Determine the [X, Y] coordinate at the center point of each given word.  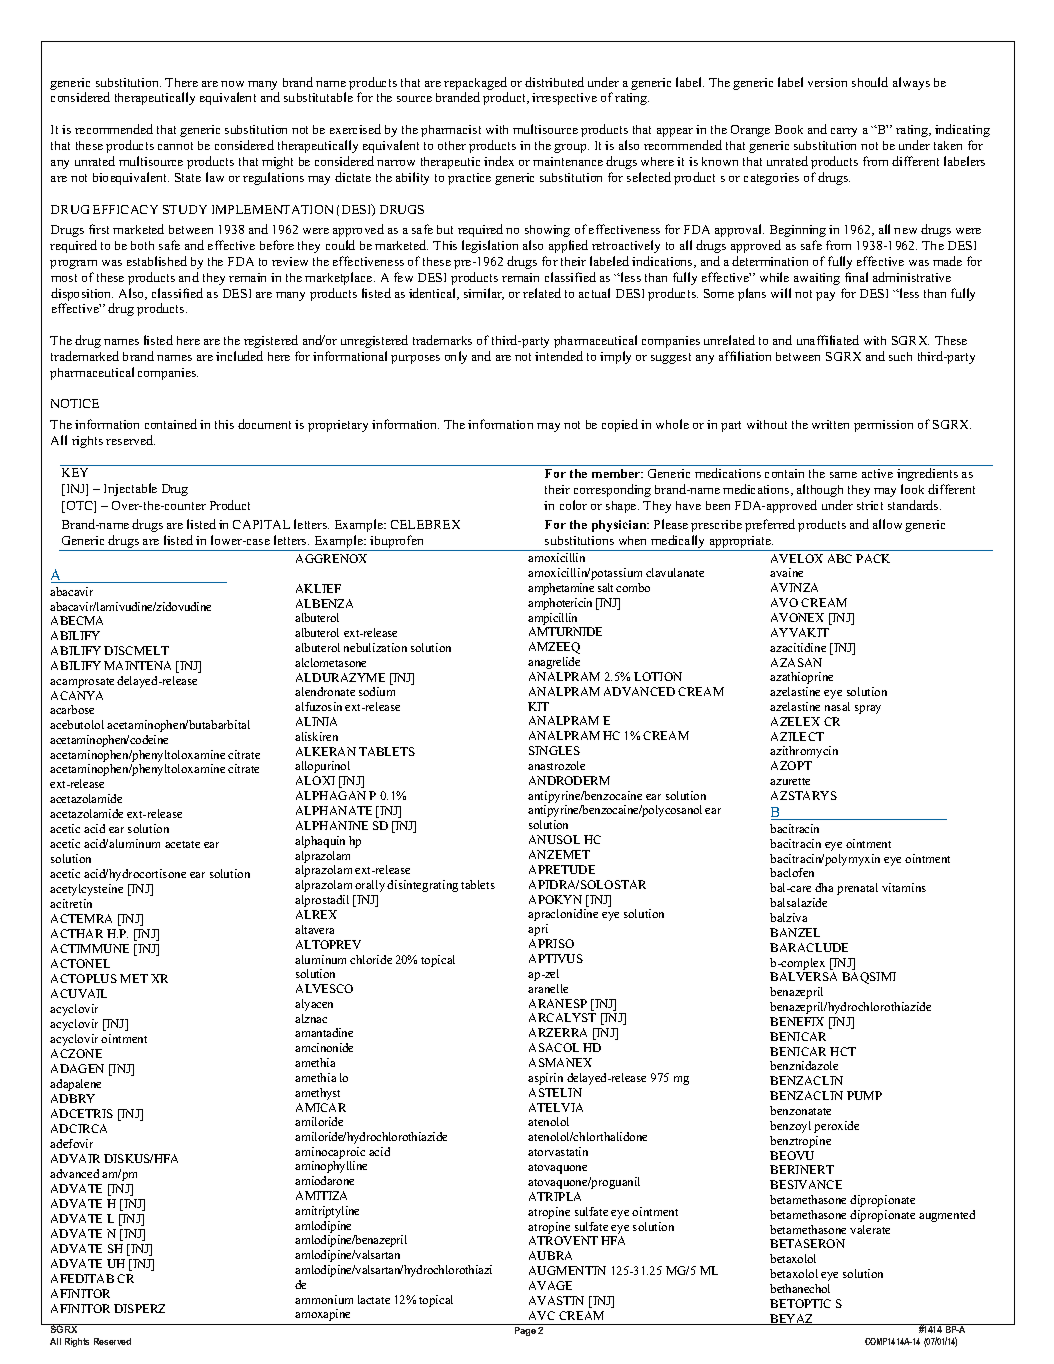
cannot [175, 146]
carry [844, 132]
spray [868, 709]
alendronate [325, 691]
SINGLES [554, 750]
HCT [843, 1051]
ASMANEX [560, 1062]
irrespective [564, 99]
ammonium [324, 1299]
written [830, 424]
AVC [542, 1315]
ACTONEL [80, 963]
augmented [947, 1216]
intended [559, 356]
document [264, 424]
